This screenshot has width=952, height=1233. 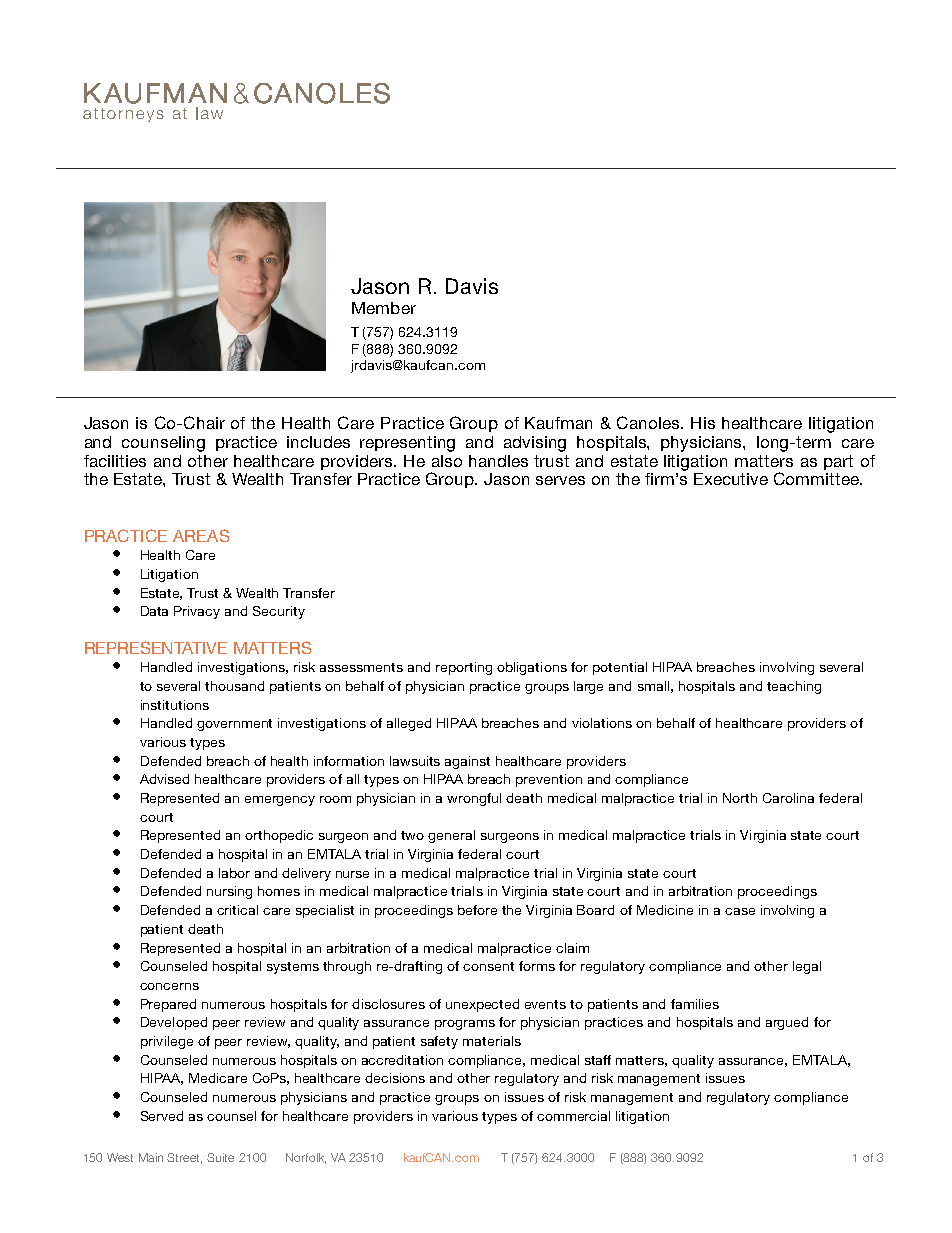 I want to click on Executive, so click(x=731, y=479).
